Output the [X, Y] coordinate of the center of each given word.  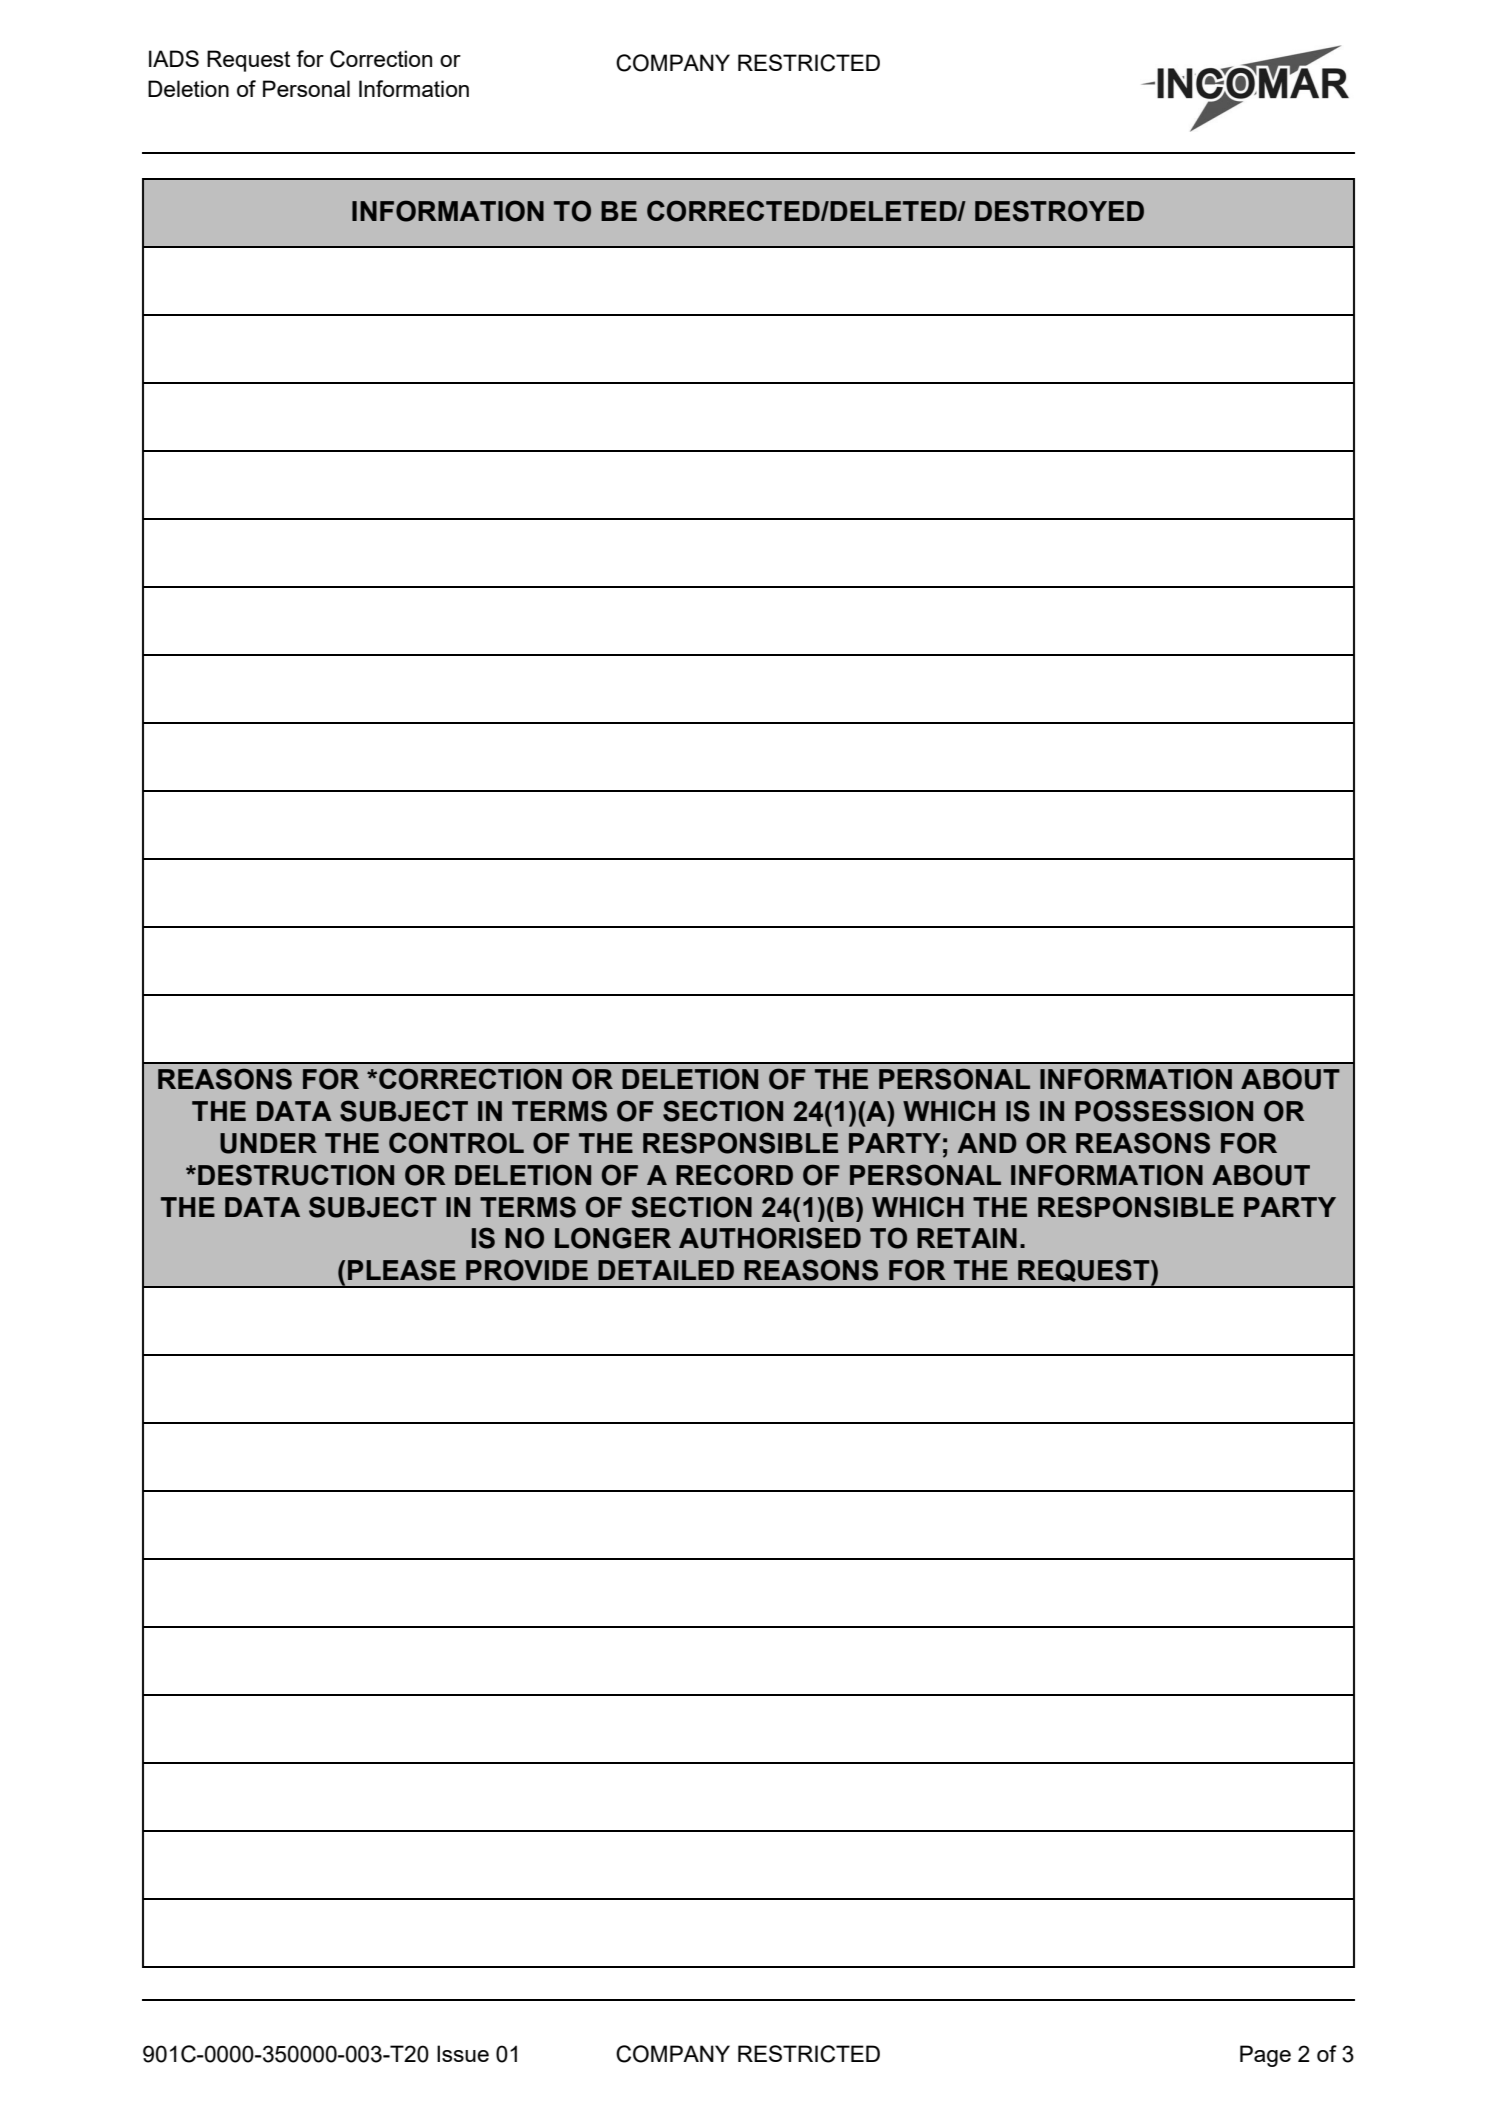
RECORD [734, 1175]
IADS [174, 58]
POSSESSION [1164, 1111]
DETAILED [666, 1270]
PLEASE [402, 1270]
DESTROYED [1059, 211]
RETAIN [967, 1238]
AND [987, 1143]
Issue [463, 2053]
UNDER [268, 1143]
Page [1265, 2056]
